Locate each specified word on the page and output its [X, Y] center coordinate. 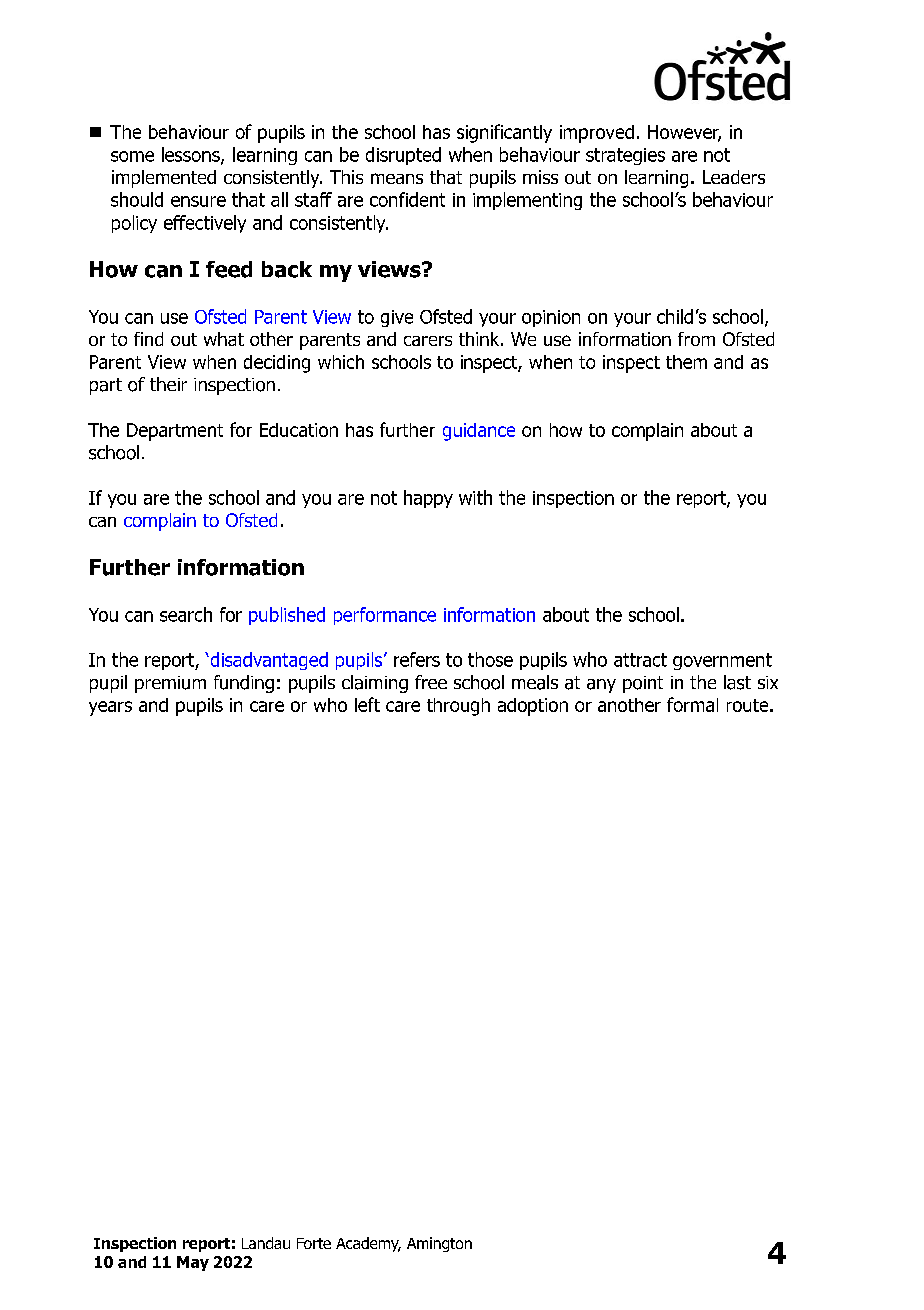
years [110, 708]
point [643, 684]
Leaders [734, 177]
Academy [368, 1244]
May [193, 1263]
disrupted [403, 156]
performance [385, 616]
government [722, 661]
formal [692, 704]
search [186, 614]
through [458, 707]
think [480, 339]
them [686, 362]
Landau [266, 1243]
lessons [192, 155]
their [168, 384]
